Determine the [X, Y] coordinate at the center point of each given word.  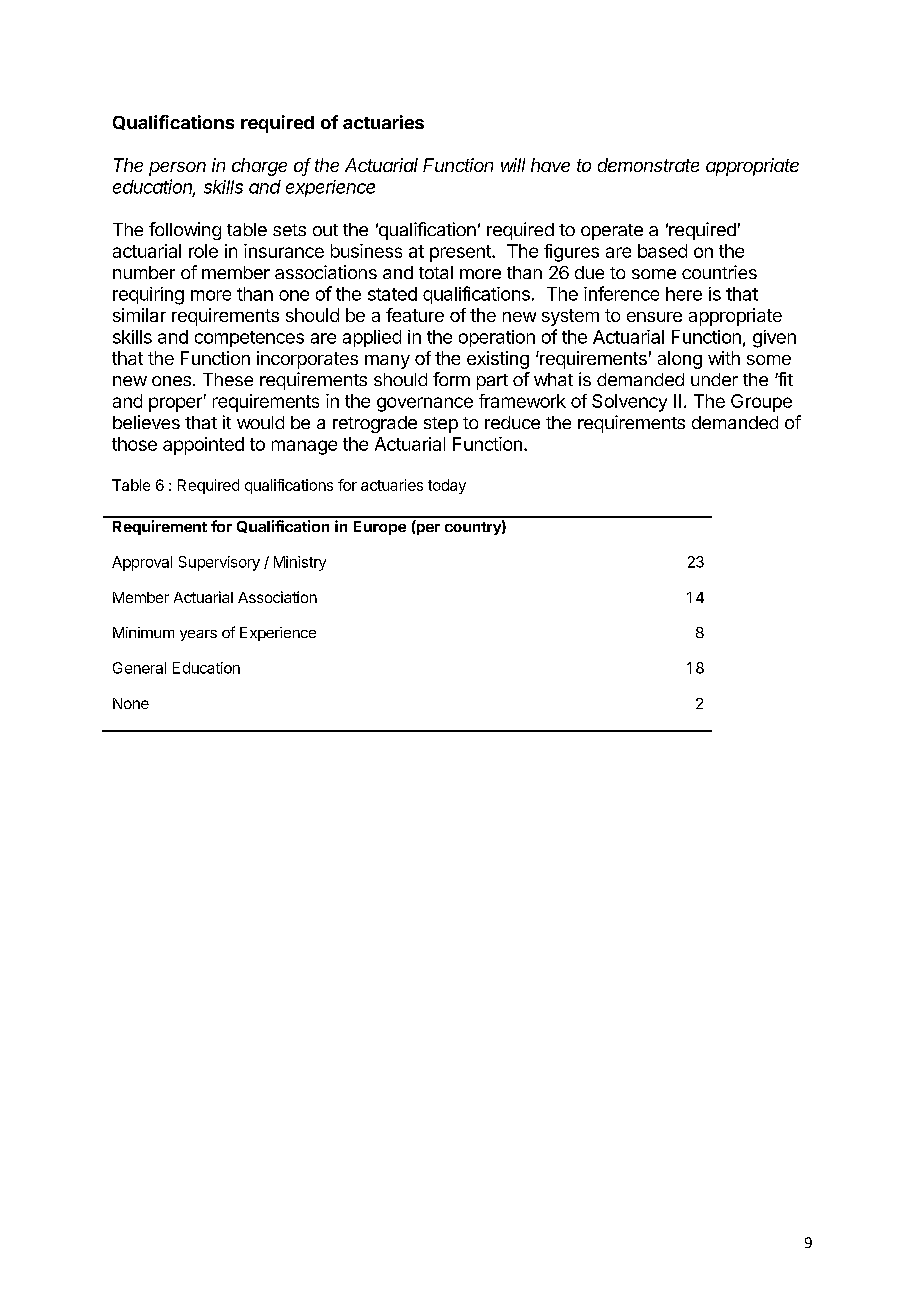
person [177, 169]
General [139, 668]
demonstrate [648, 165]
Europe [380, 528]
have [550, 165]
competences [249, 339]
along [680, 360]
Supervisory [219, 563]
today [447, 486]
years [198, 635]
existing [498, 360]
